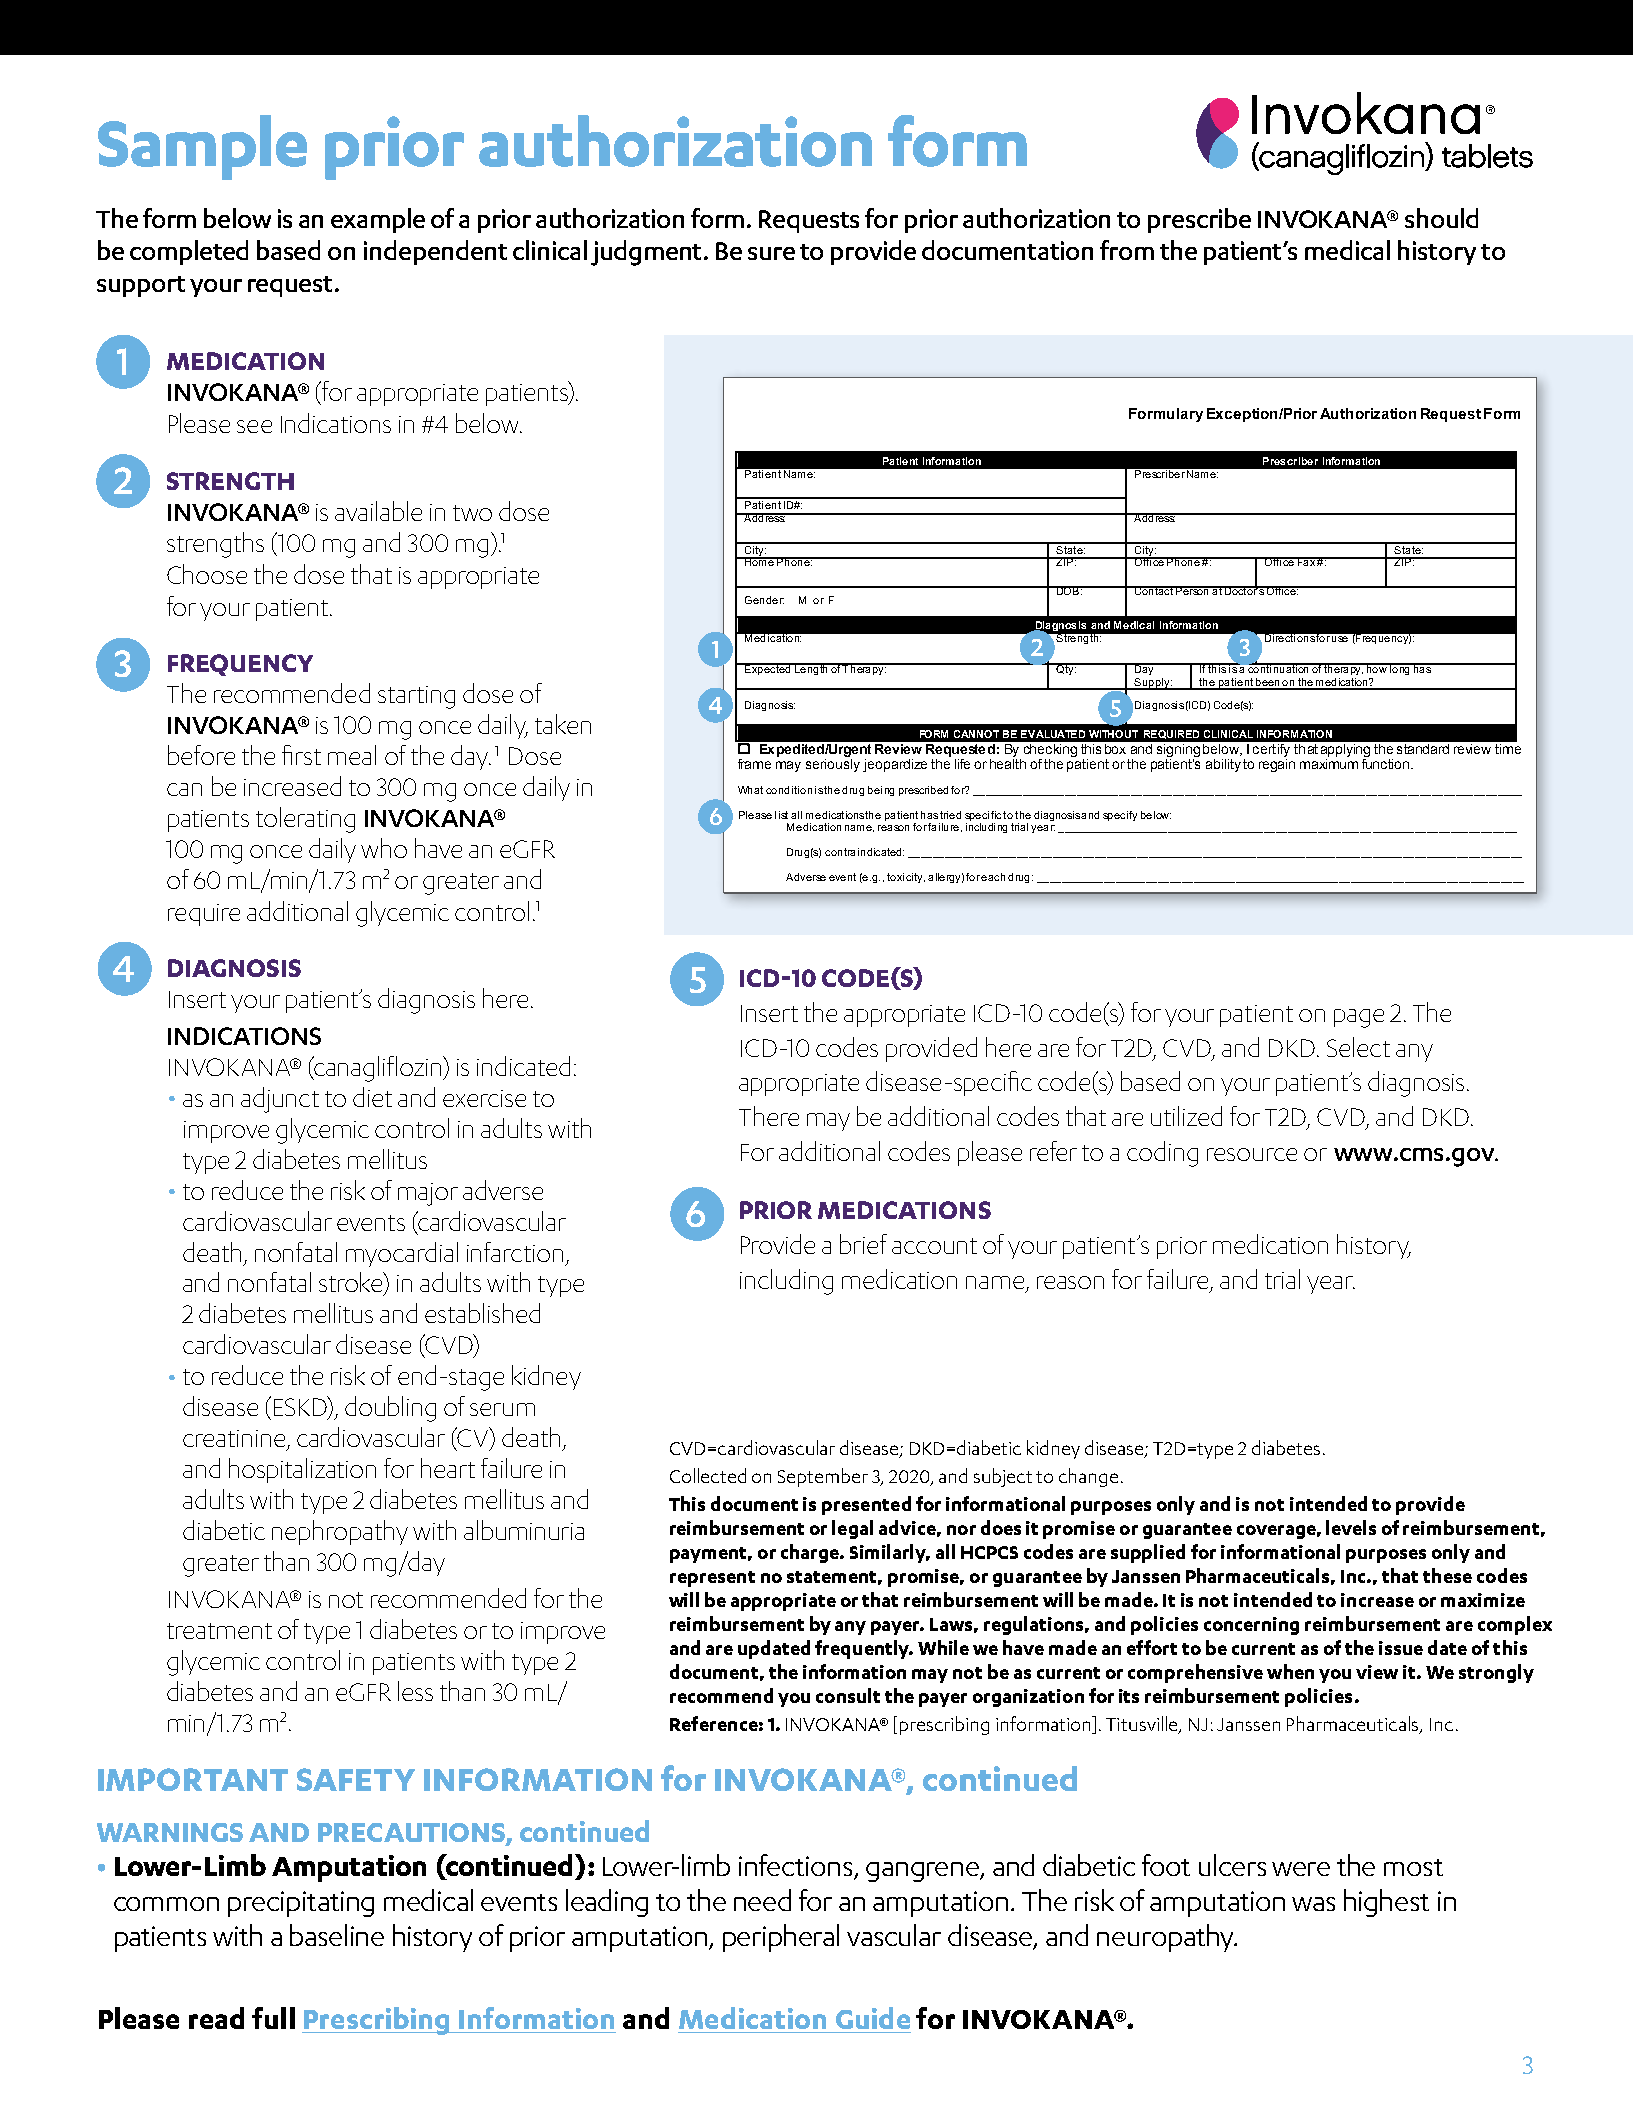  Describe the element at coordinates (1127, 250) in the document. I see `from` at that location.
